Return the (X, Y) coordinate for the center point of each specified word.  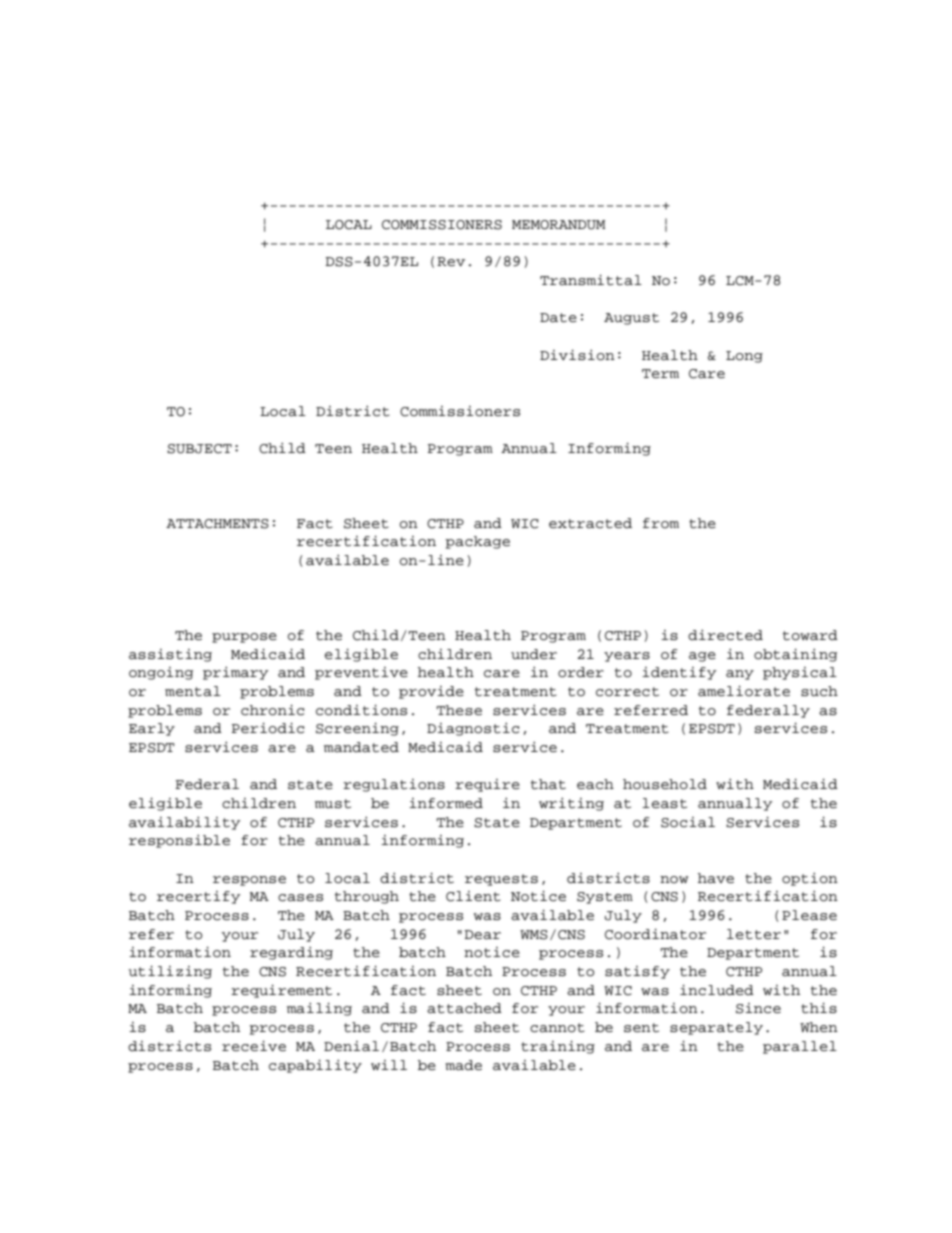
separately (716, 1028)
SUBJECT (199, 449)
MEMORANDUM (558, 225)
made (463, 1065)
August (631, 319)
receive (254, 1046)
